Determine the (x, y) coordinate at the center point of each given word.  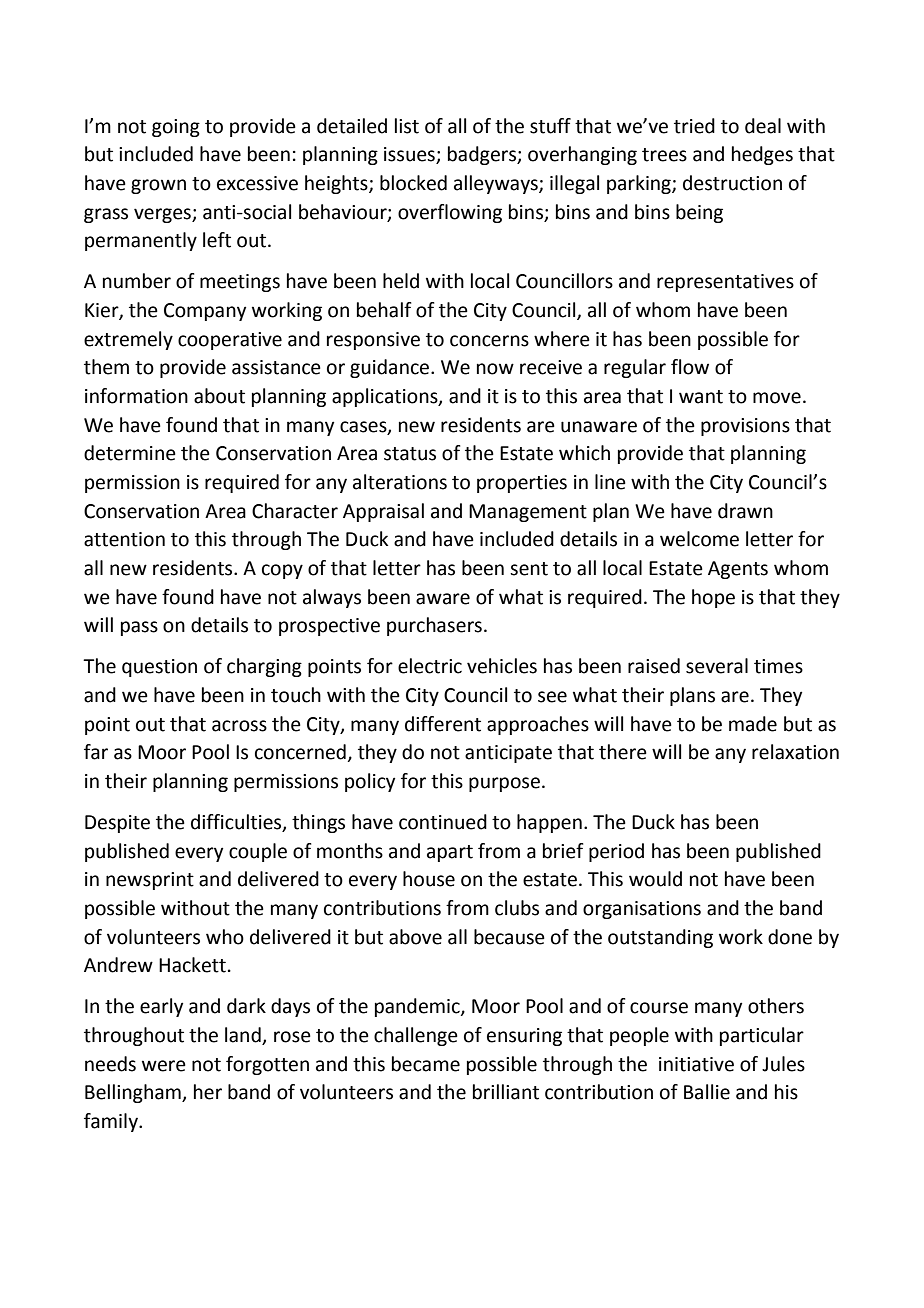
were (164, 1066)
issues (410, 155)
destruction (732, 183)
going (176, 128)
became (426, 1064)
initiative (696, 1064)
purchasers (434, 626)
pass (139, 628)
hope (713, 598)
